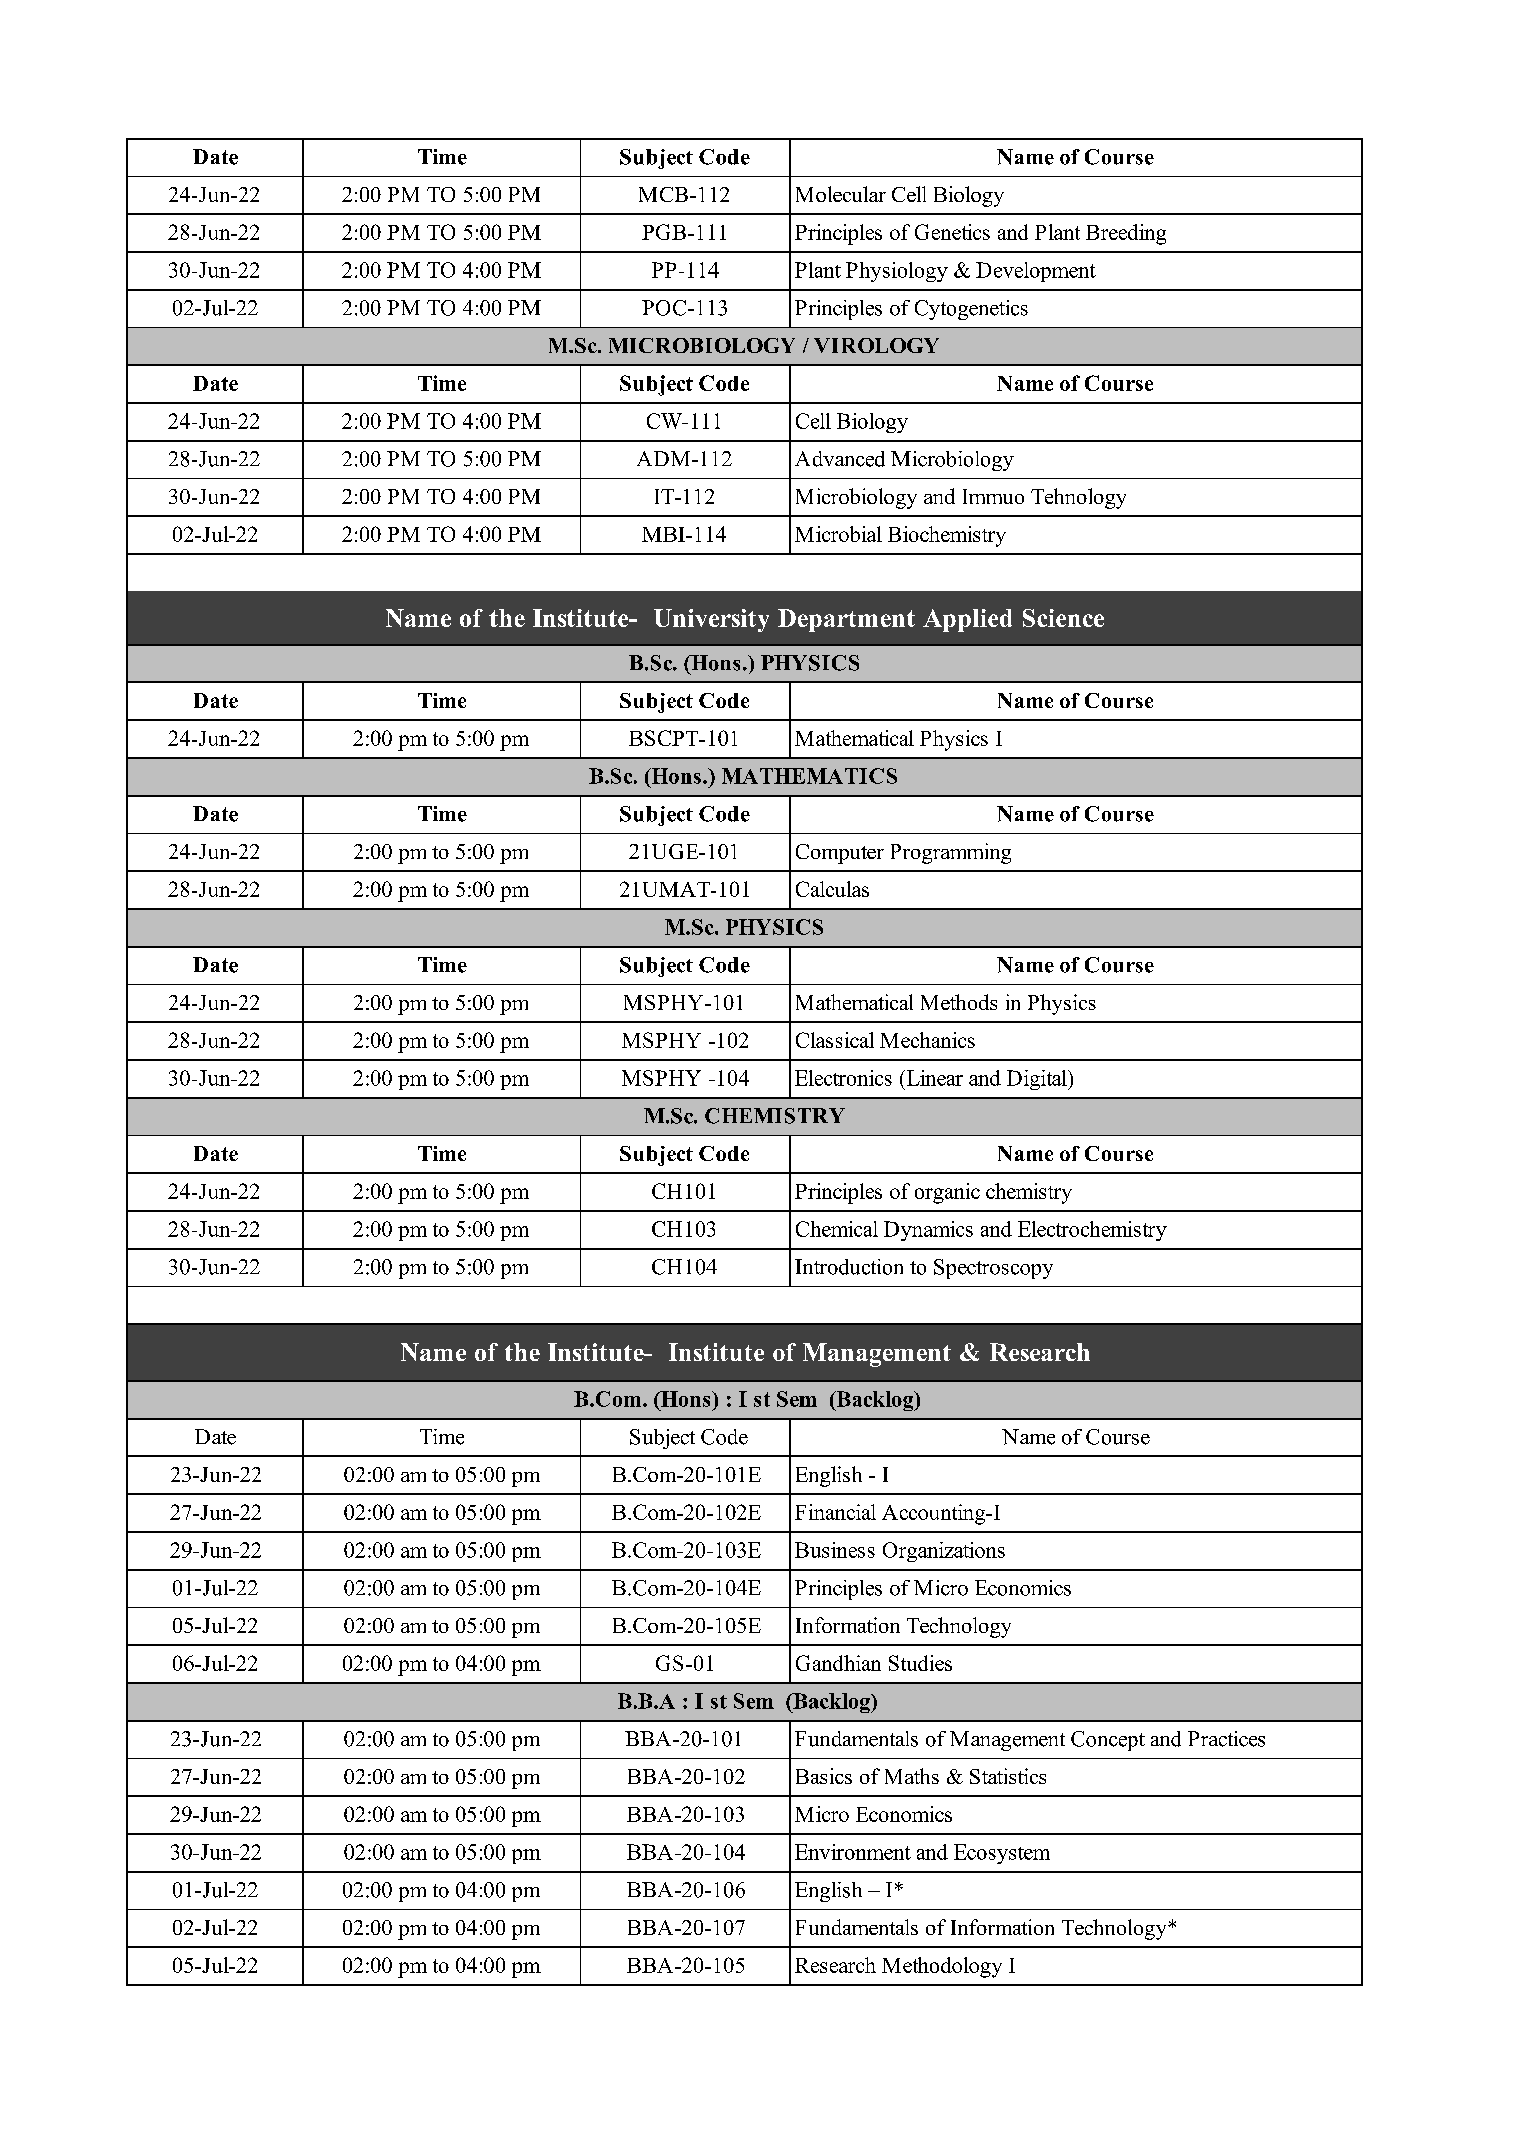  Describe the element at coordinates (840, 854) in the screenshot. I see `Computer` at that location.
